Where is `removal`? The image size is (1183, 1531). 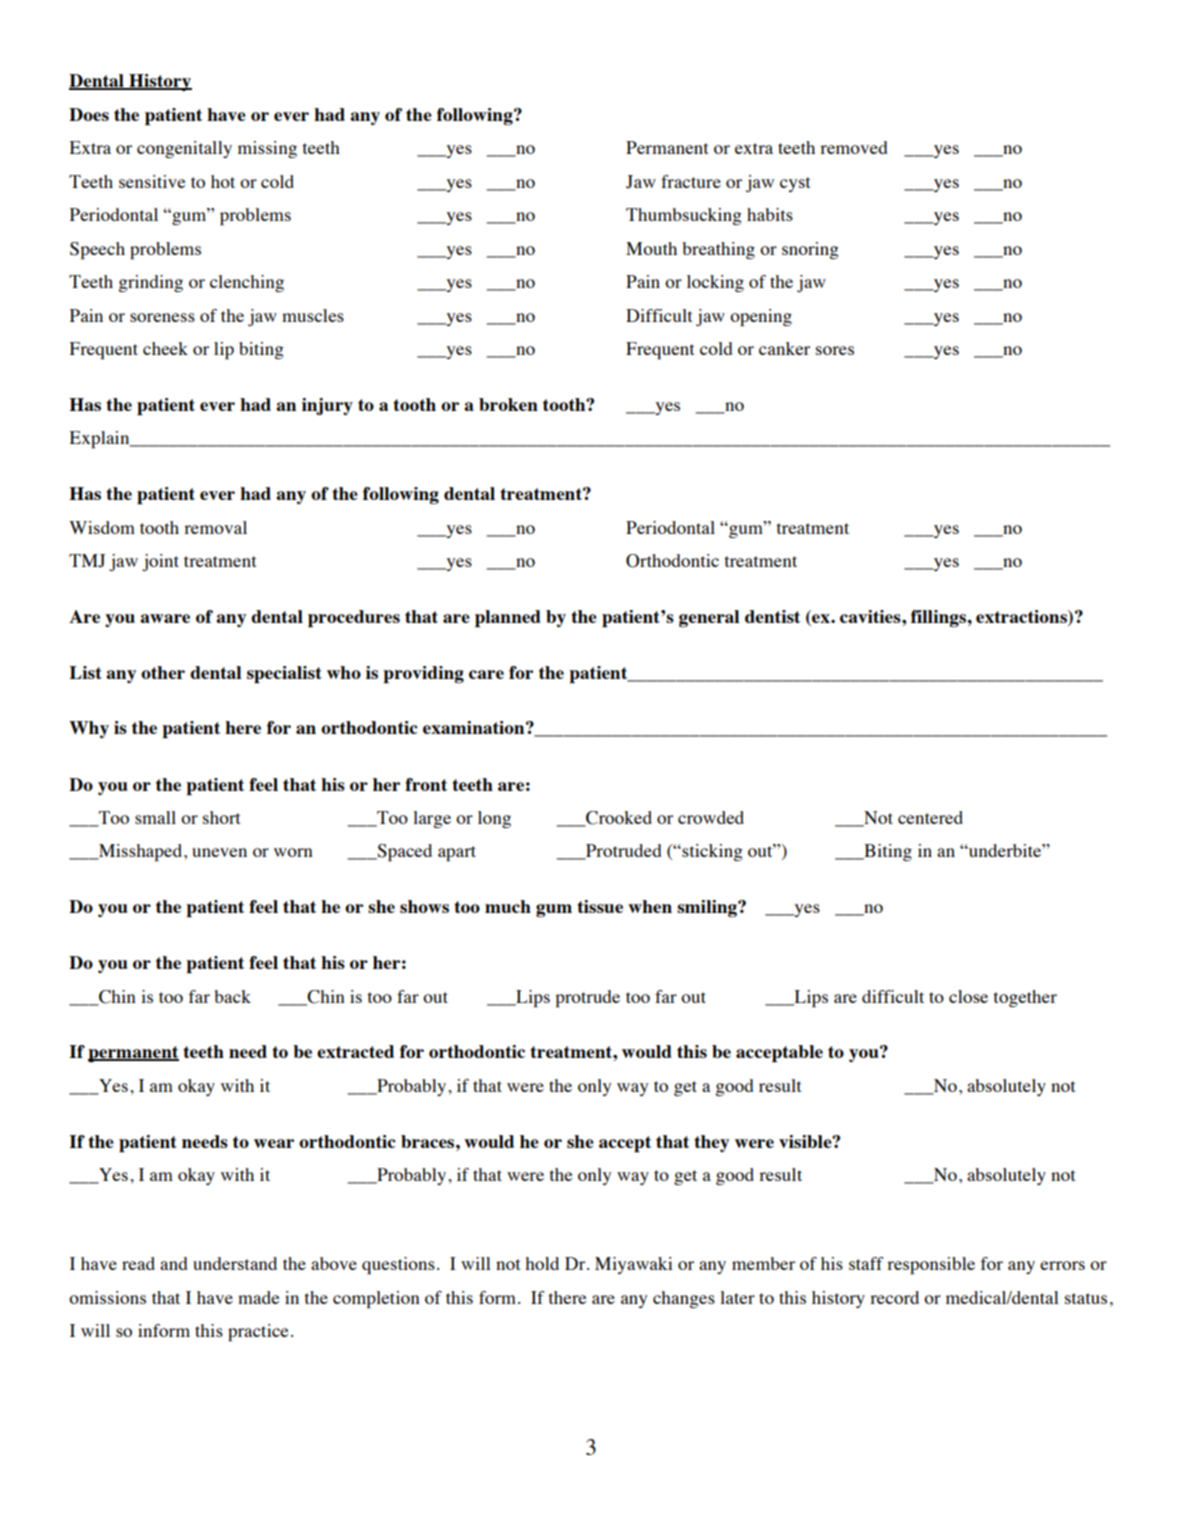
removal is located at coordinates (215, 527).
